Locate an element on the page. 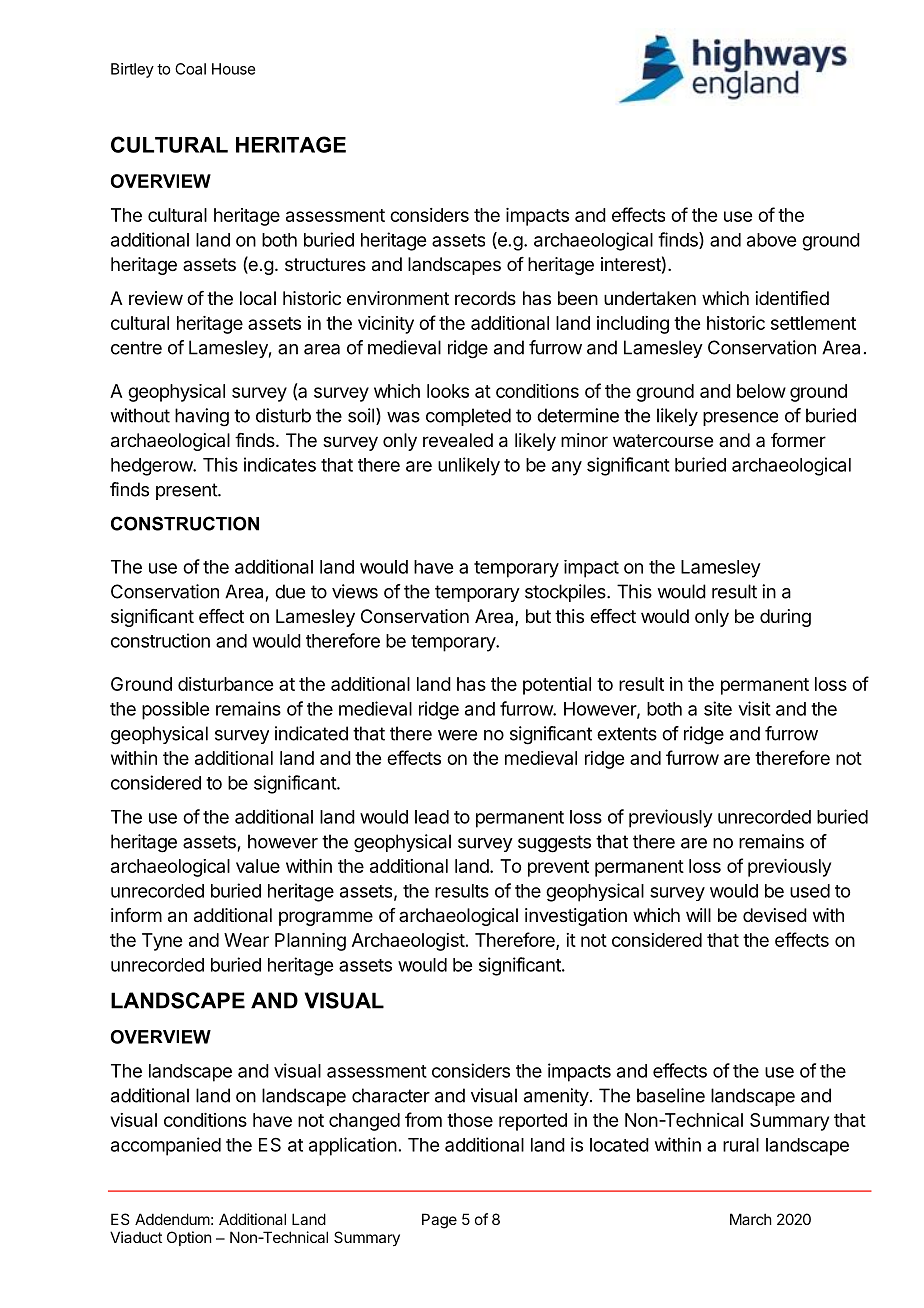 The width and height of the page is (924, 1308). Wear is located at coordinates (246, 940).
